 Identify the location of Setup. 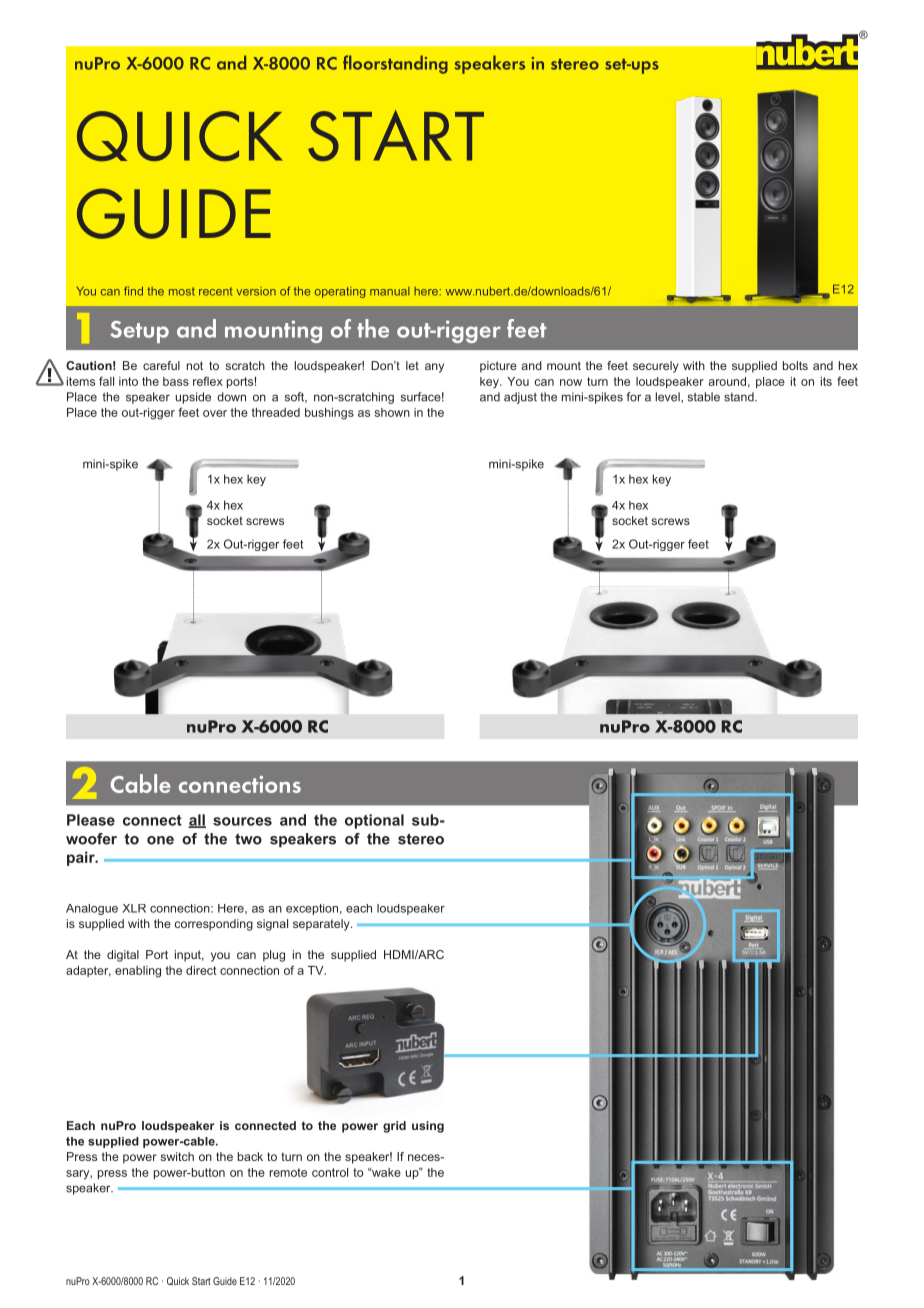
(139, 332).
